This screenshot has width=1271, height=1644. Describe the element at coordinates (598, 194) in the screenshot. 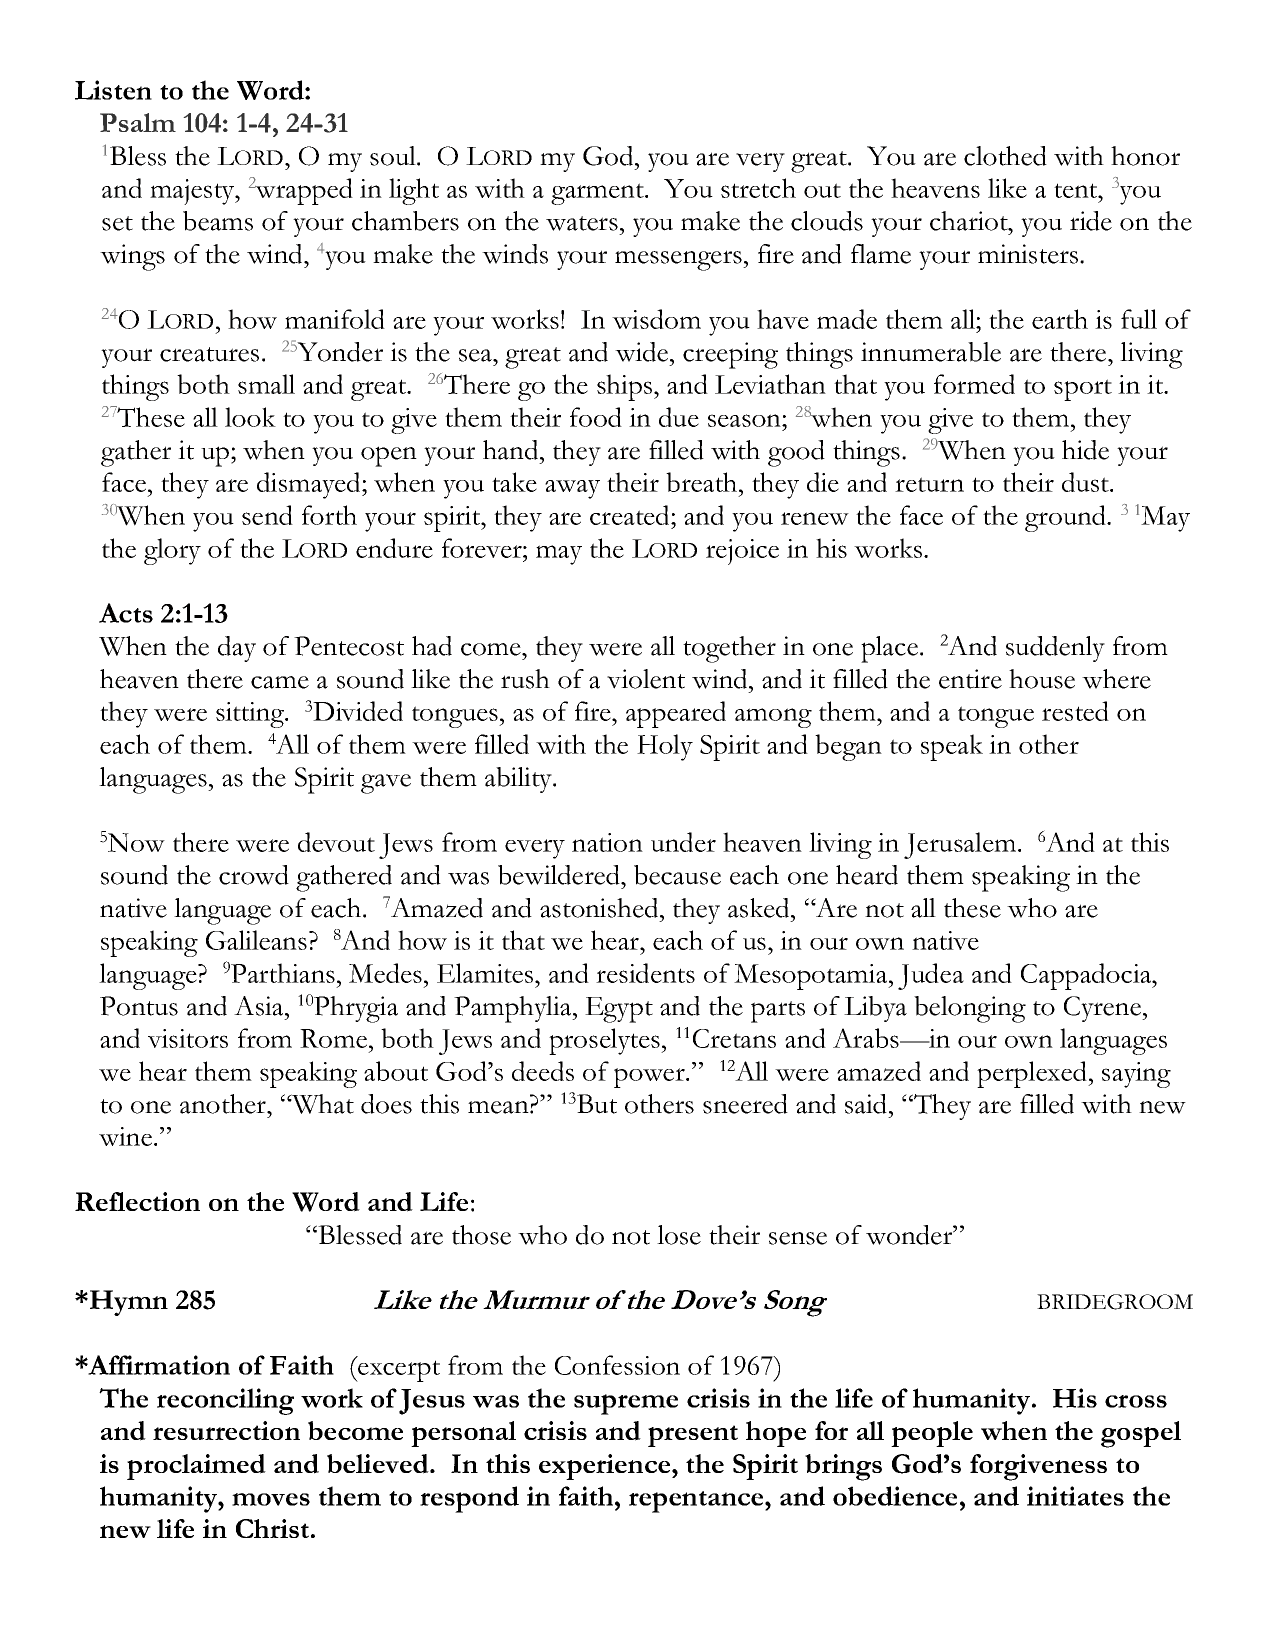

I see `garment` at that location.
